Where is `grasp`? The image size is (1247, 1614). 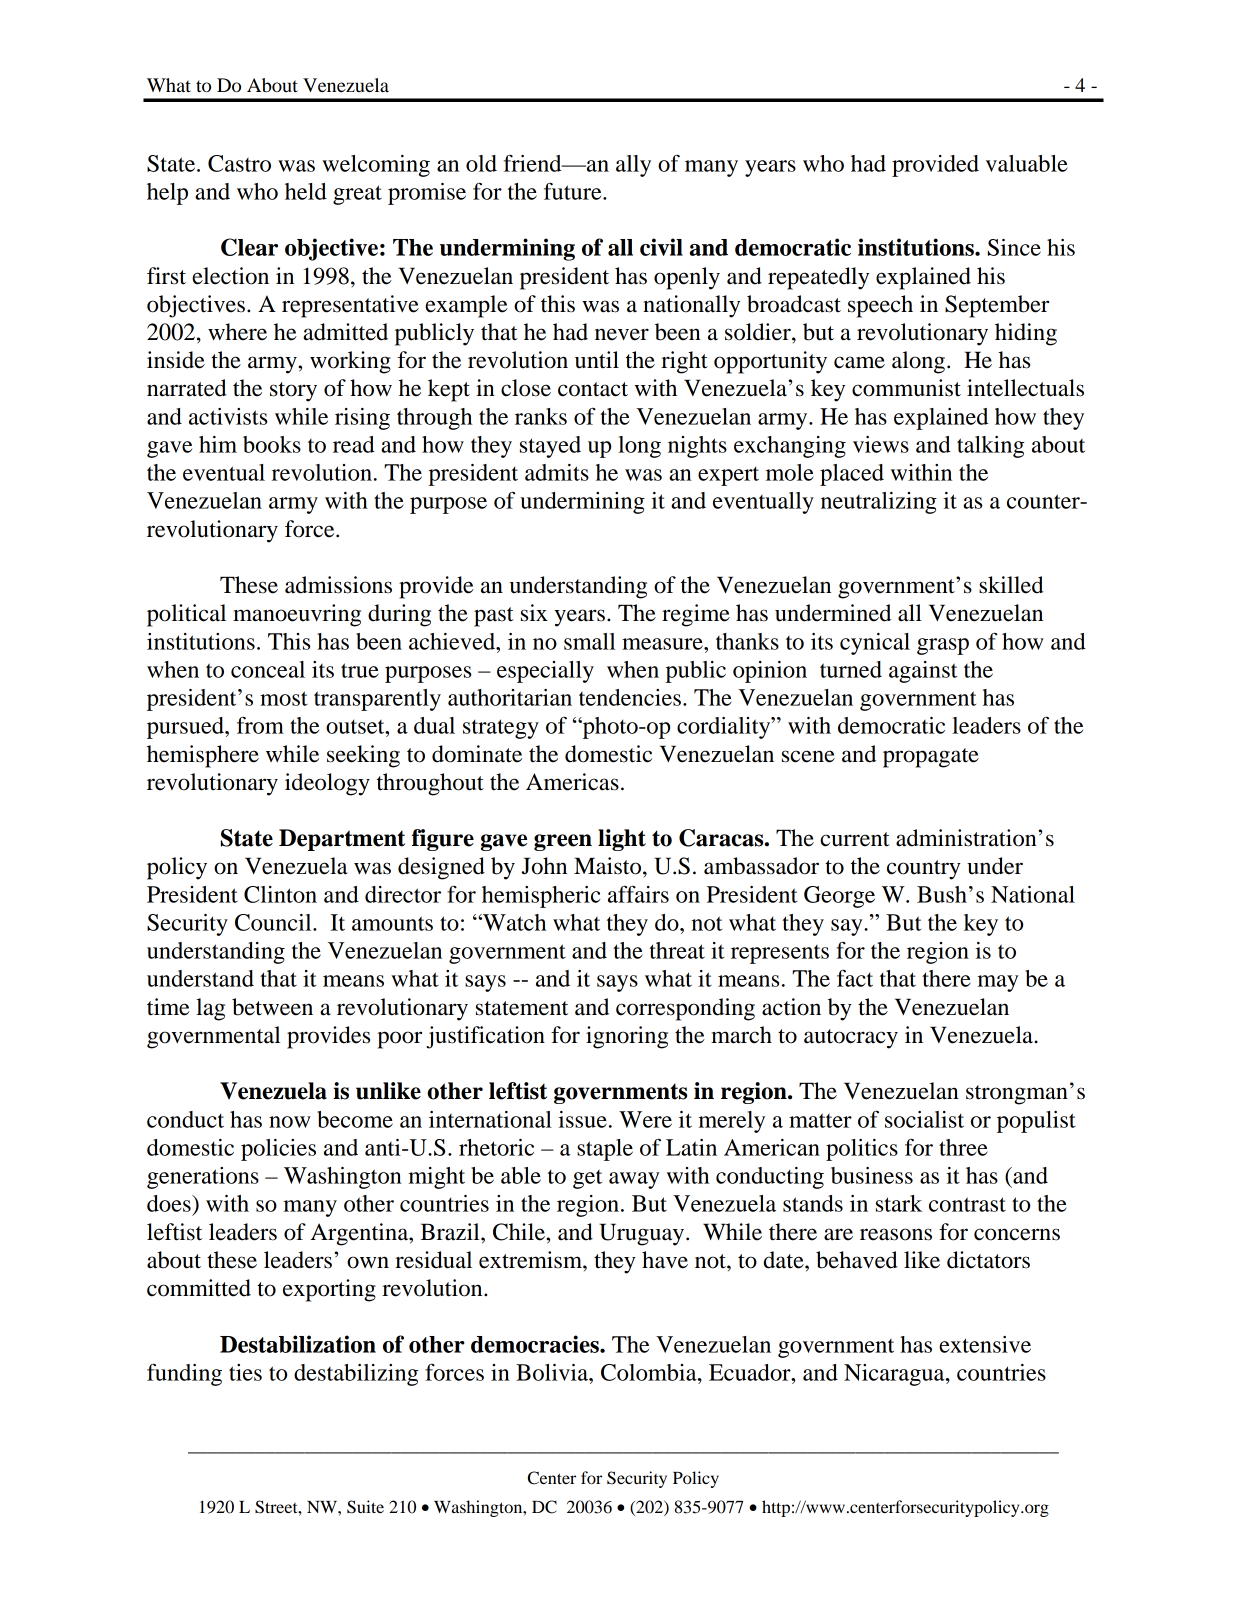 grasp is located at coordinates (943, 646).
